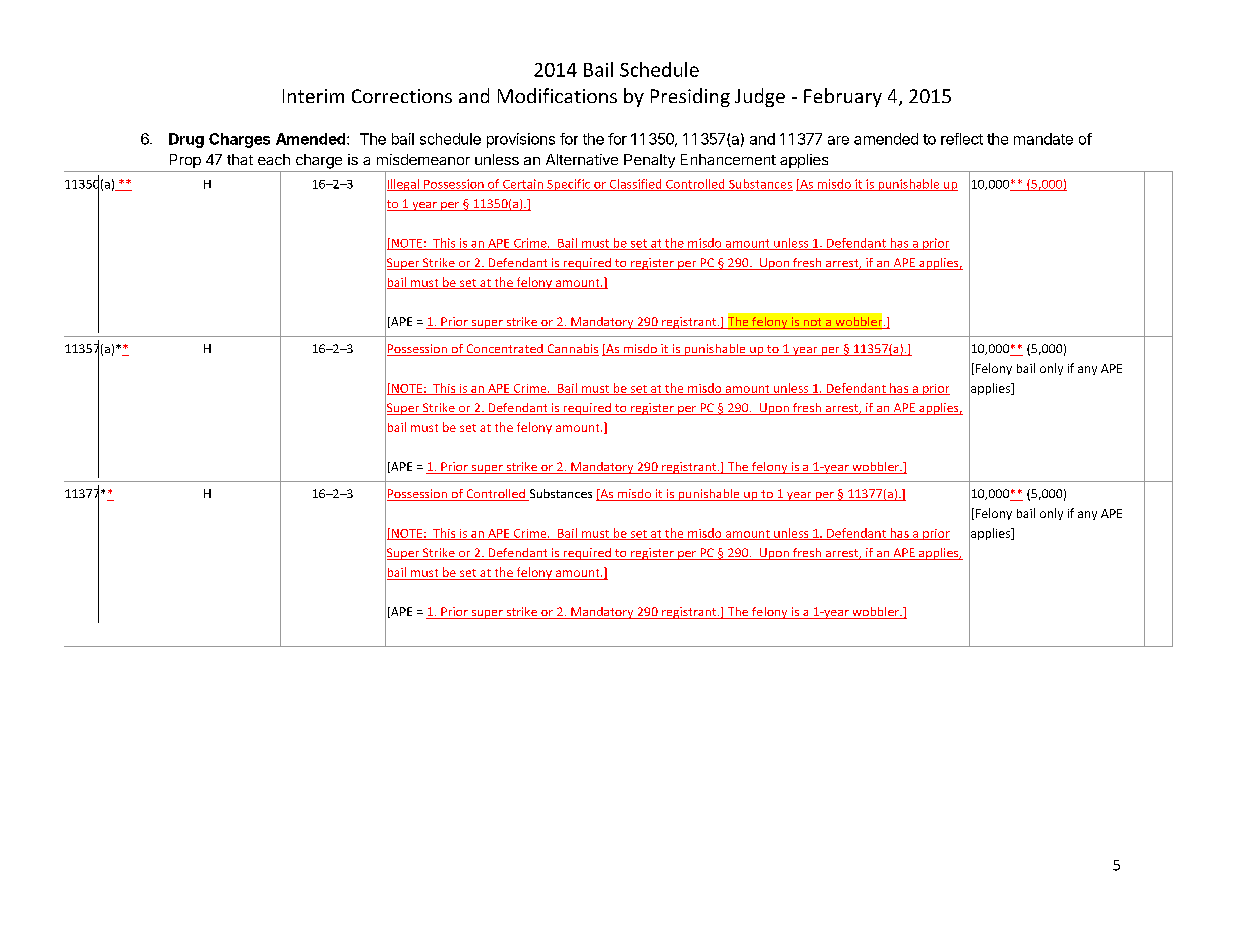 The image size is (1233, 952). Describe the element at coordinates (843, 97) in the document. I see `February` at that location.
